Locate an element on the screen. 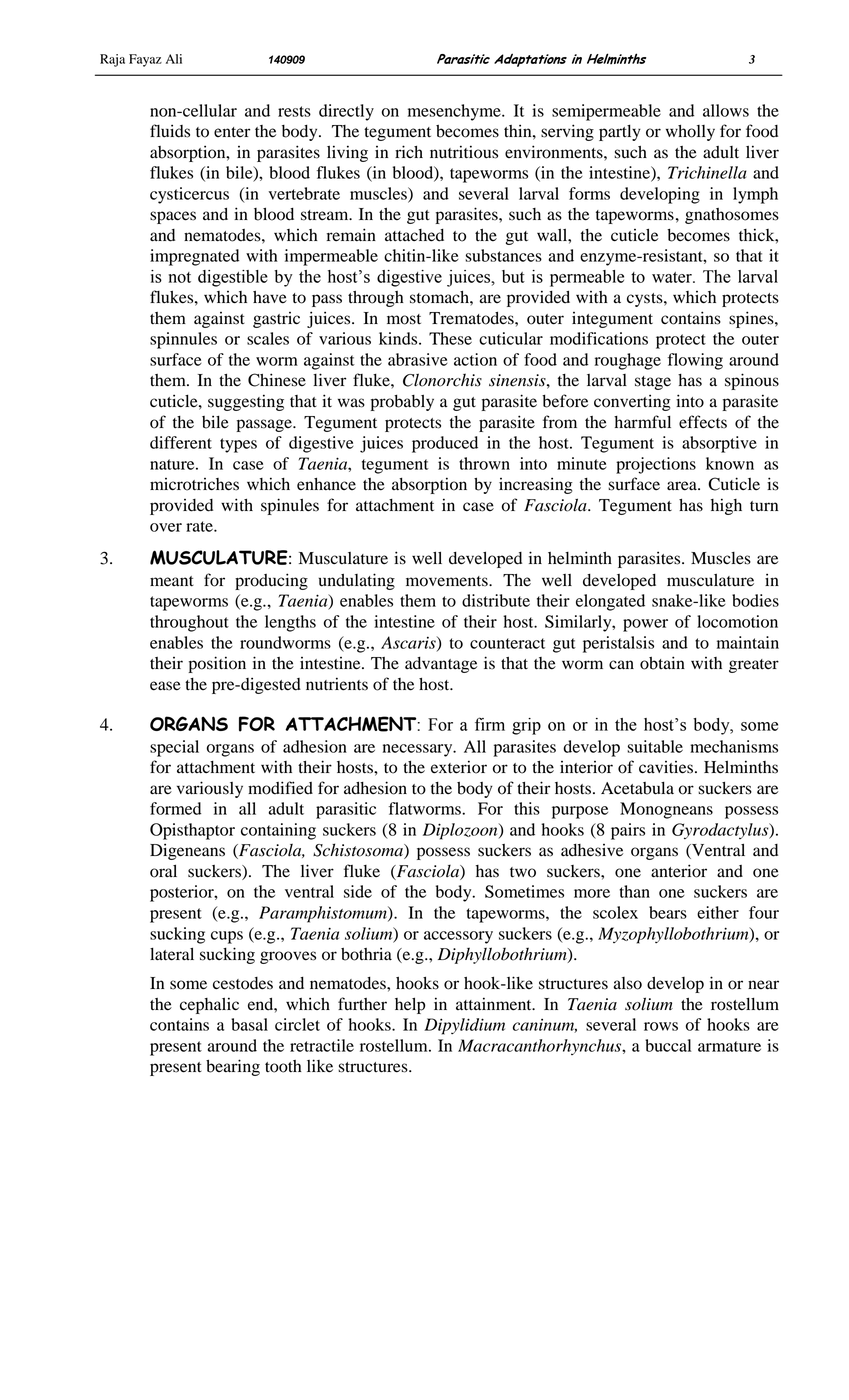  cavities is located at coordinates (666, 767).
